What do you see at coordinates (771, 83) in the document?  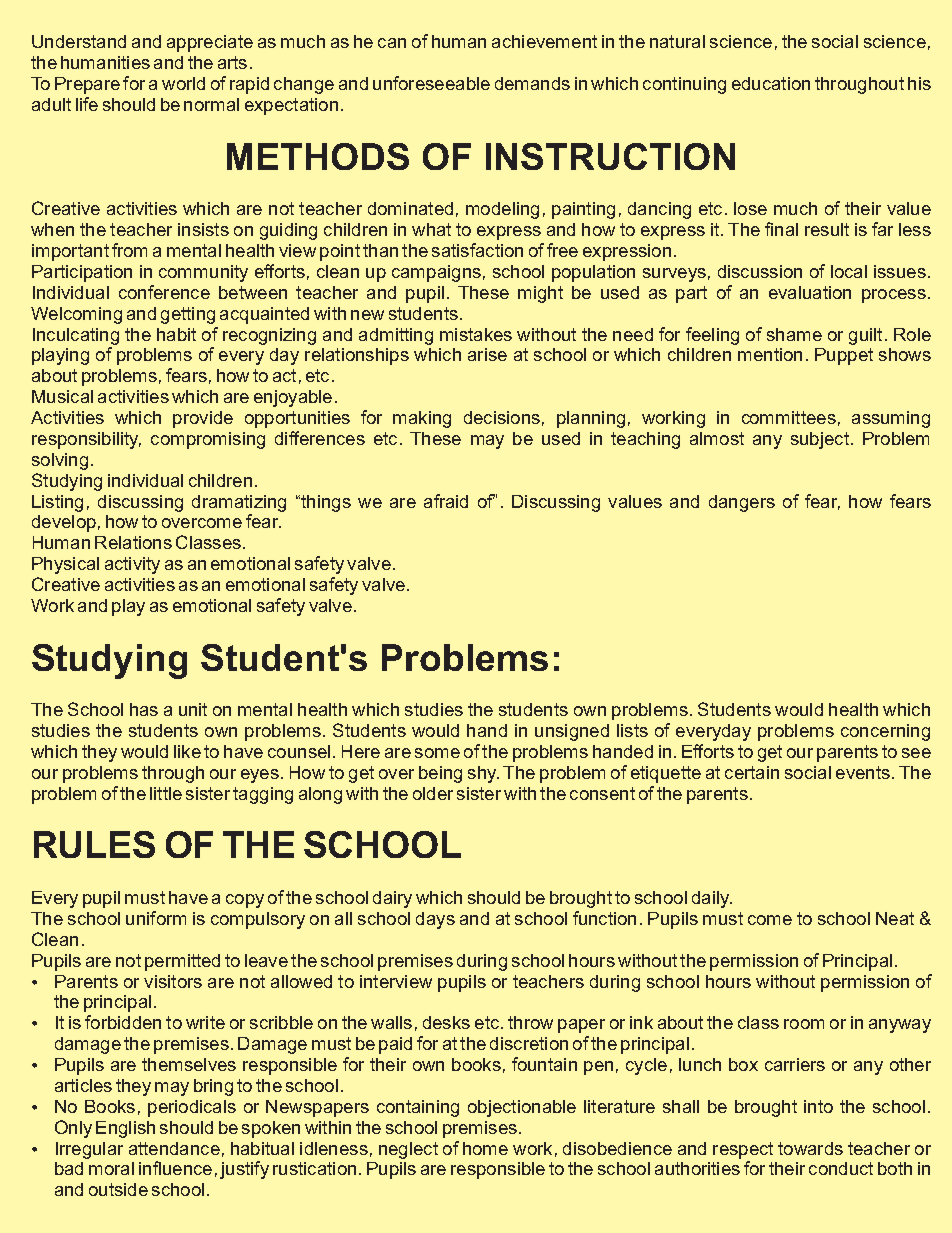 I see `education` at bounding box center [771, 83].
